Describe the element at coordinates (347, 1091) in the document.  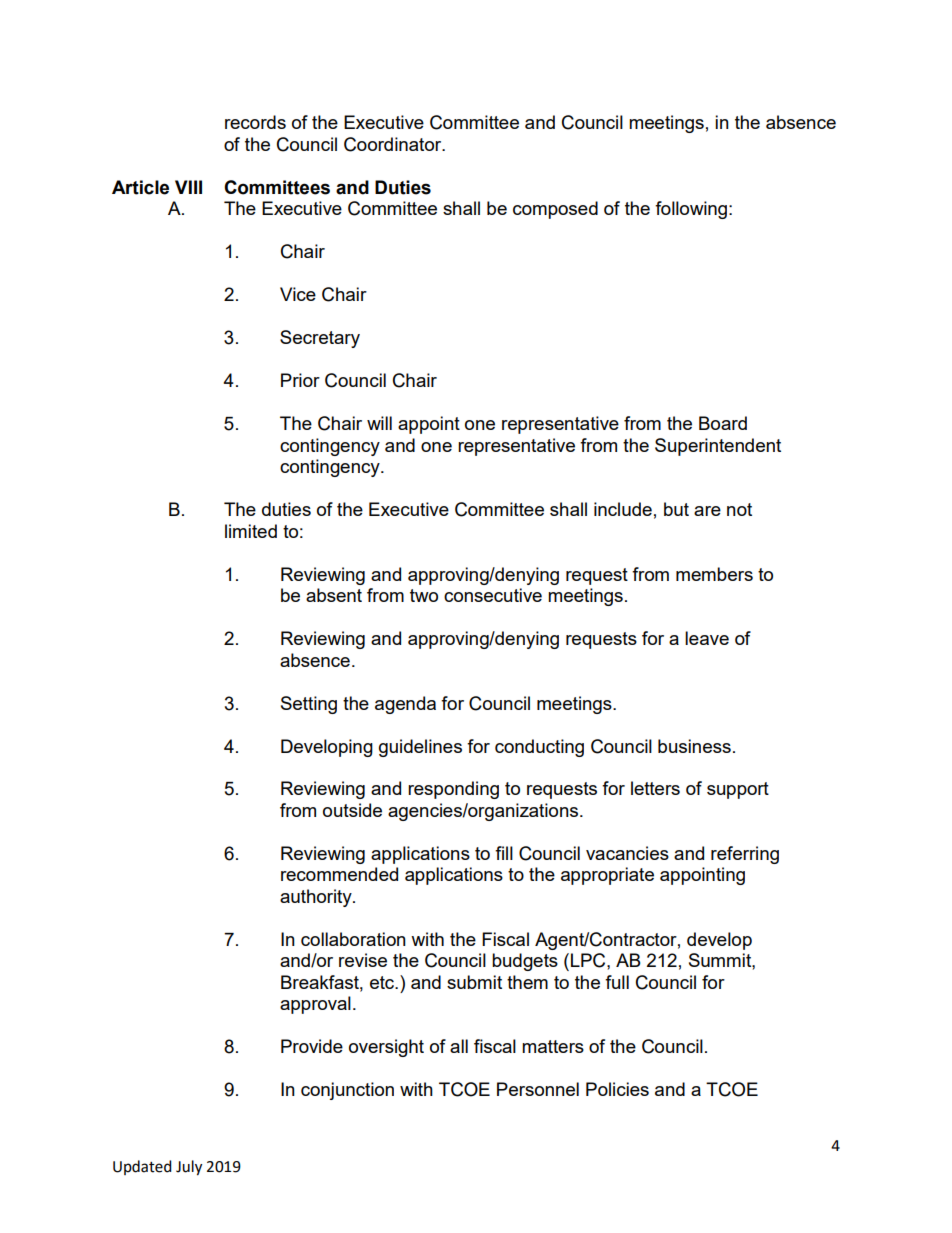
I see `conjunction` at that location.
